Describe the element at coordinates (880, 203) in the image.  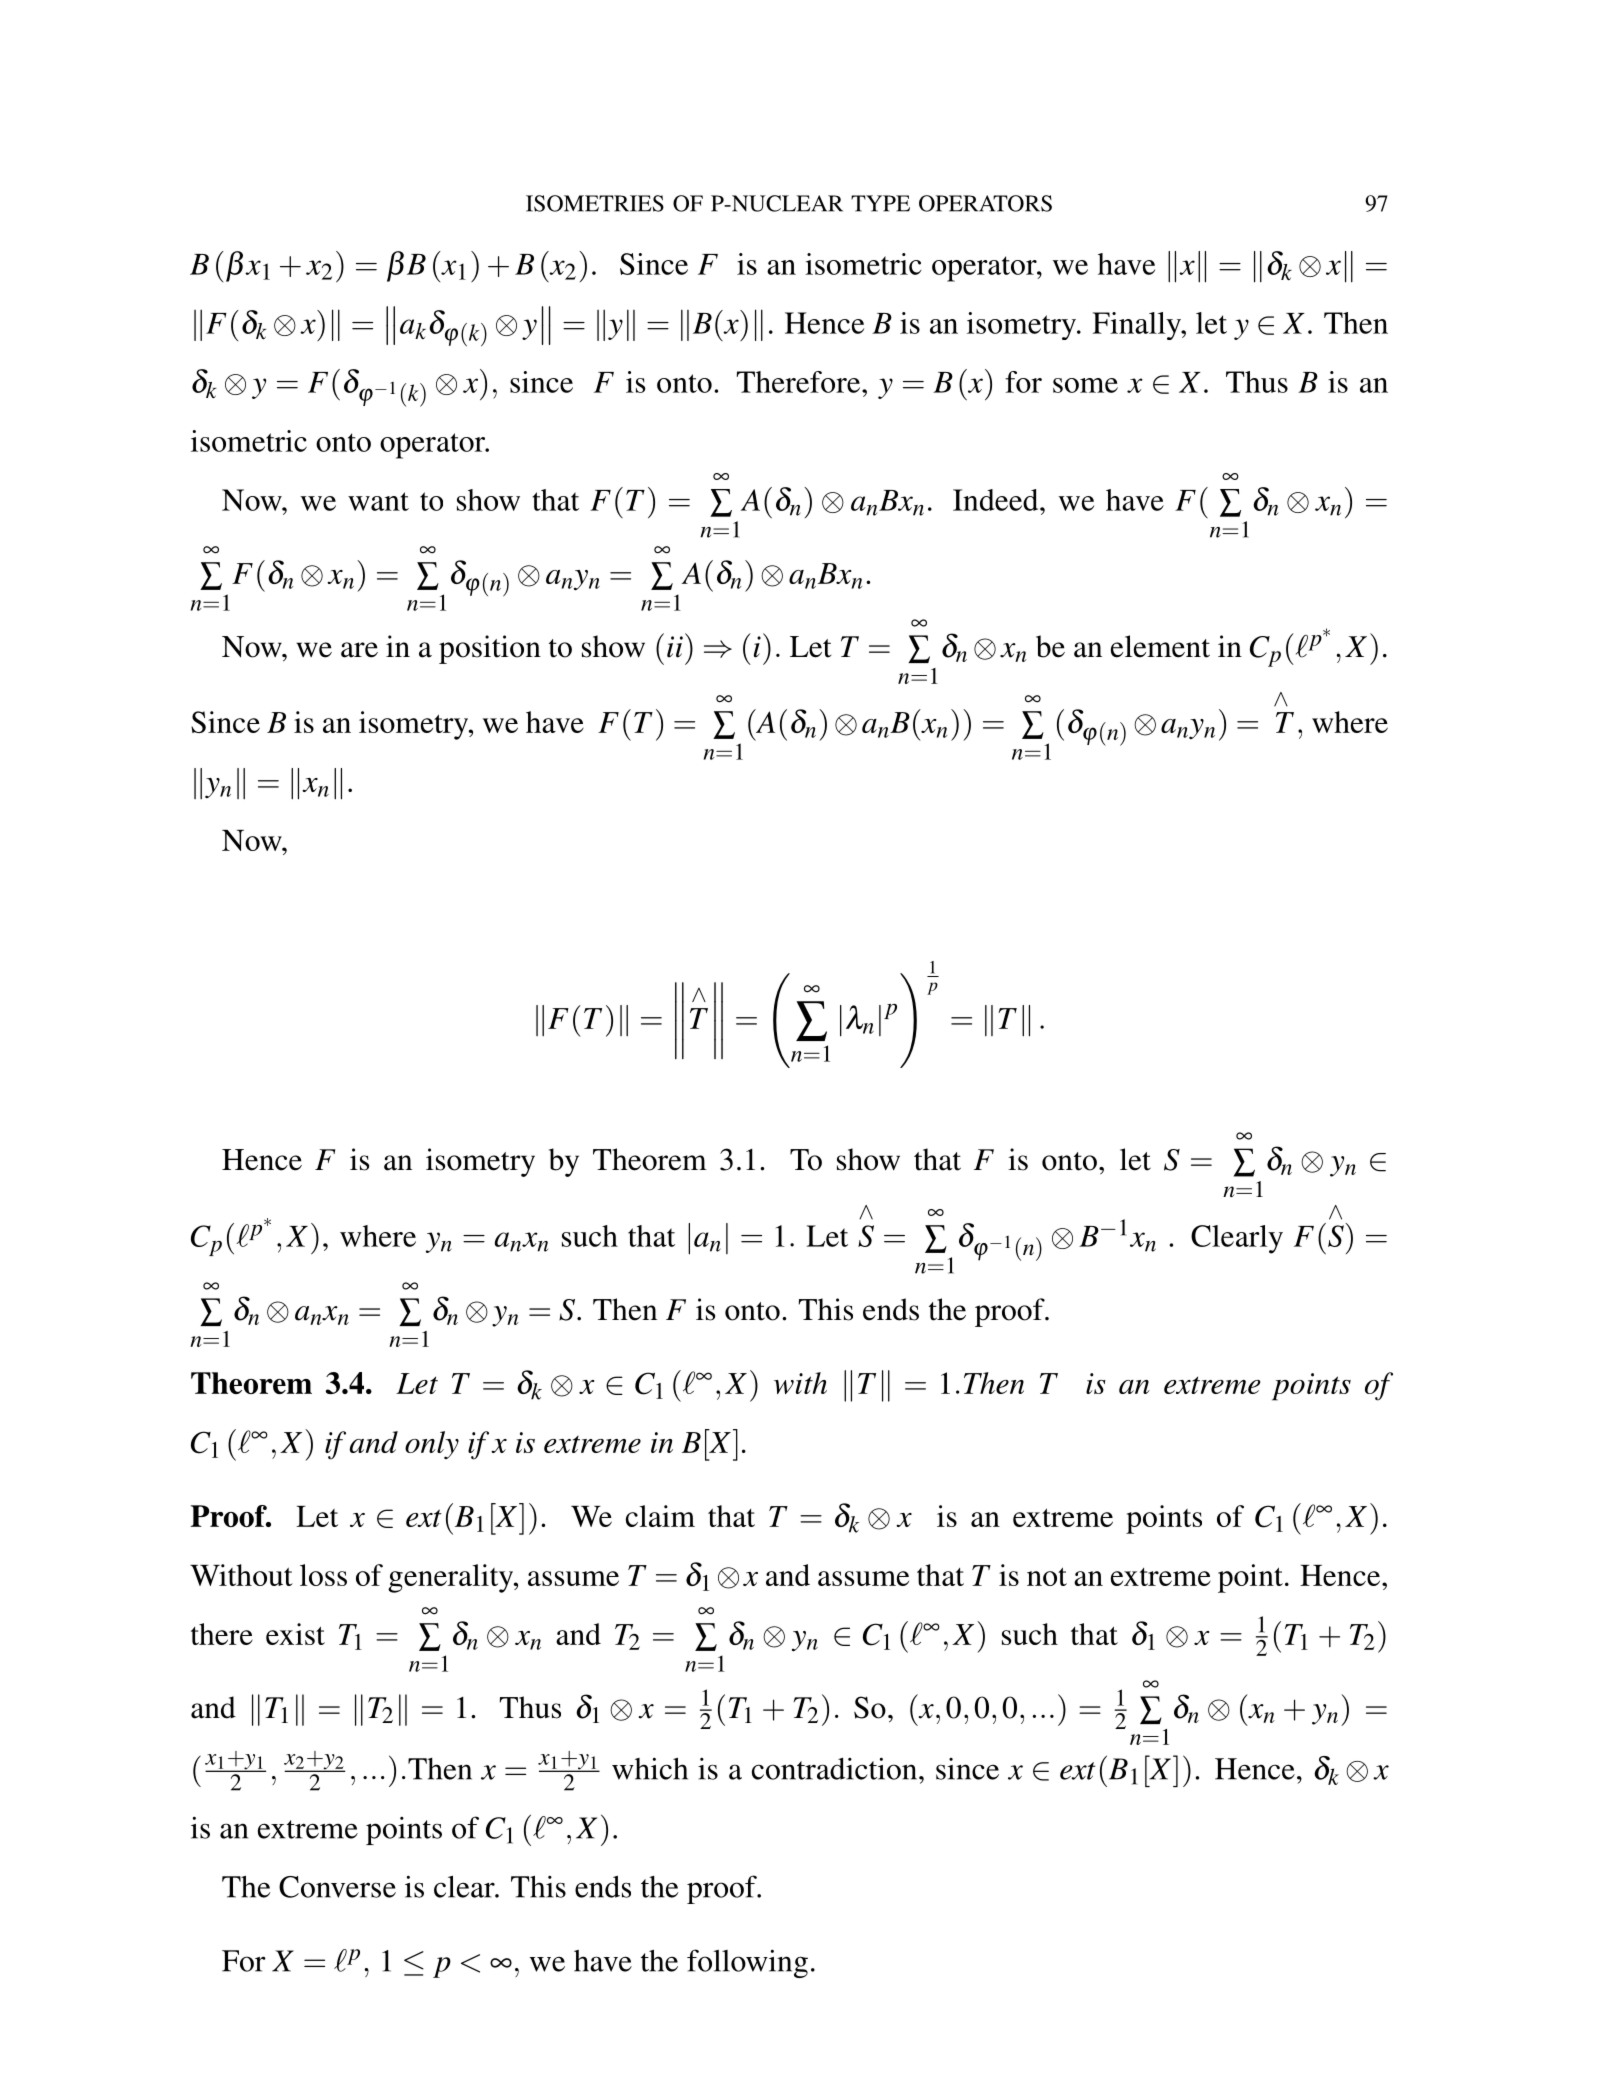
I see `TYPE` at that location.
